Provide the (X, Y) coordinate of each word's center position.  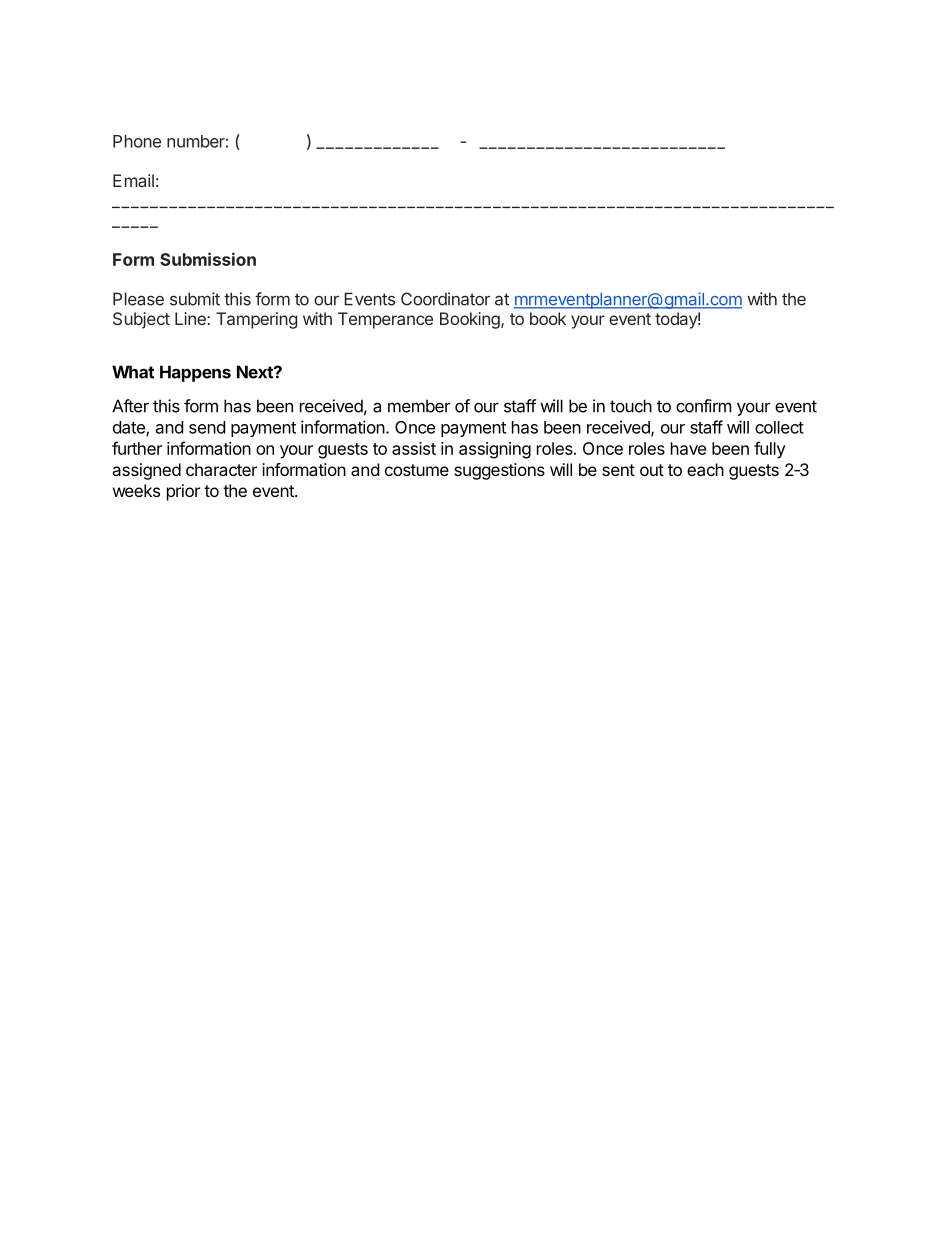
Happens (195, 373)
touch (631, 406)
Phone (137, 141)
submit (195, 299)
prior (183, 492)
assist (414, 448)
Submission (208, 259)
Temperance (385, 320)
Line (191, 318)
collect (779, 427)
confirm (704, 406)
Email (133, 180)
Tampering (256, 320)
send (207, 427)
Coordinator (445, 299)
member (419, 406)
